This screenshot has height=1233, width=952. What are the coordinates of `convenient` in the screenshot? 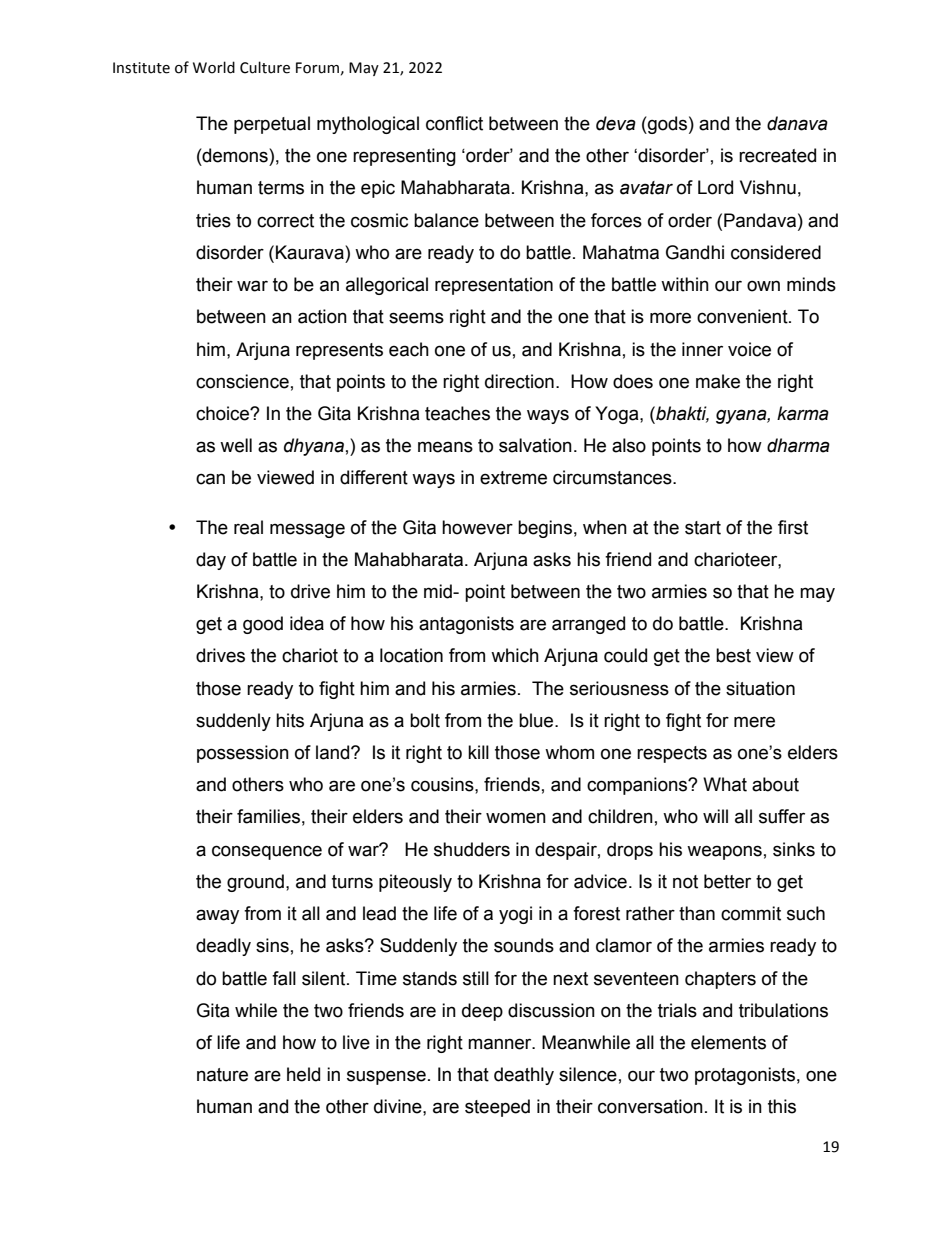 It's located at (743, 316).
